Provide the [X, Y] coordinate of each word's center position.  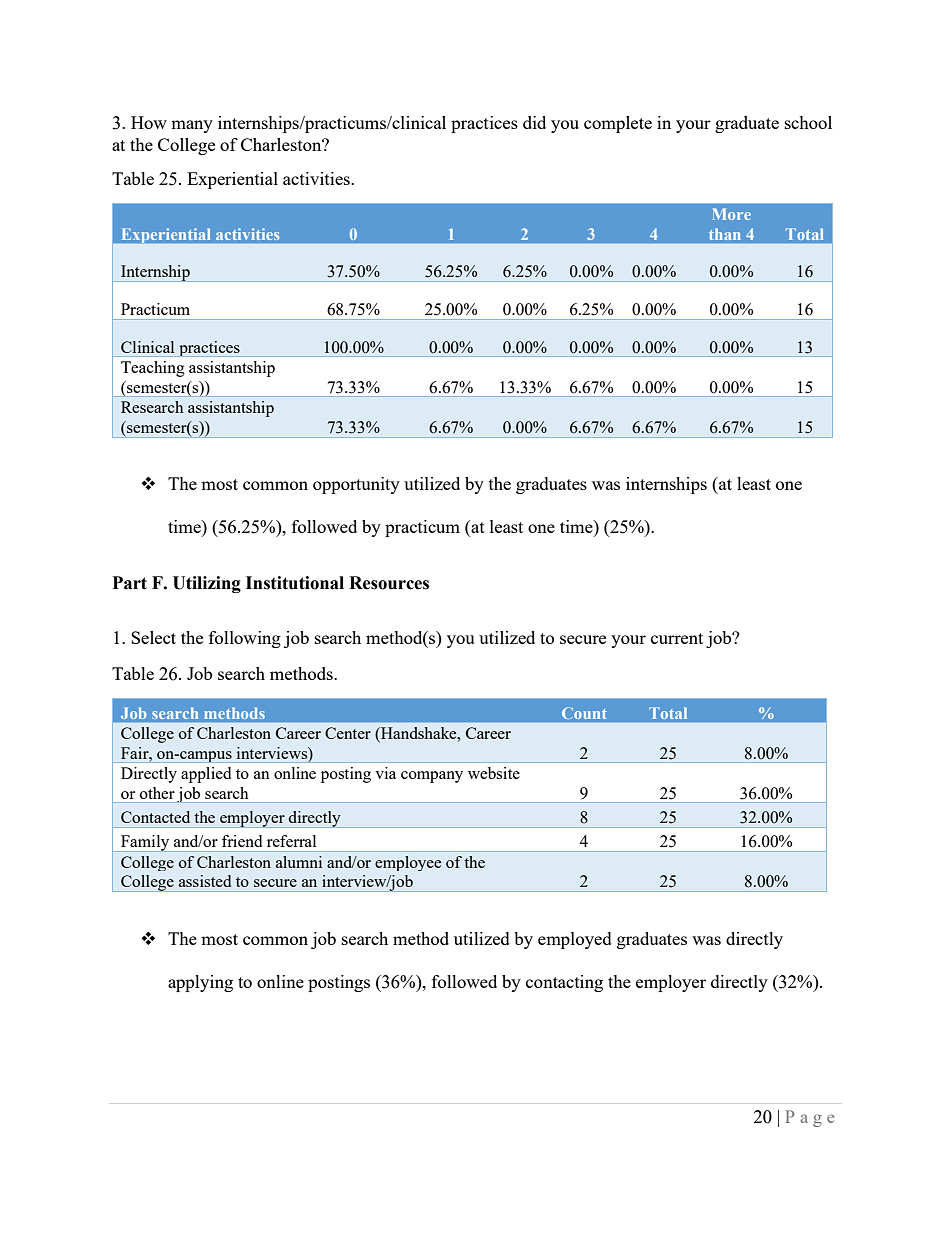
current [677, 638]
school [808, 122]
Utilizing [207, 584]
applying [200, 983]
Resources [389, 583]
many [192, 126]
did [534, 122]
